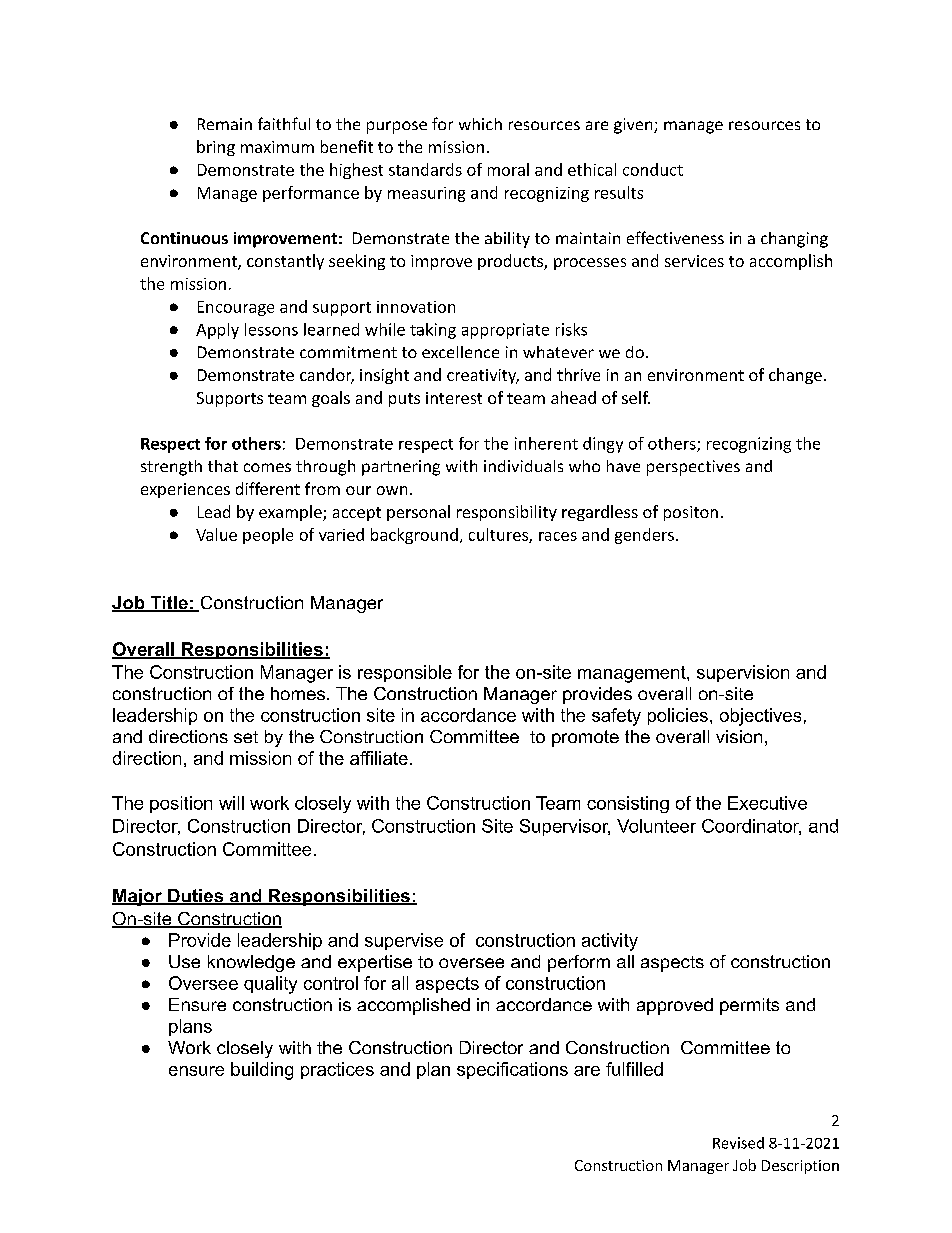 The width and height of the screenshot is (952, 1233). Describe the element at coordinates (656, 826) in the screenshot. I see `Volunteer` at that location.
